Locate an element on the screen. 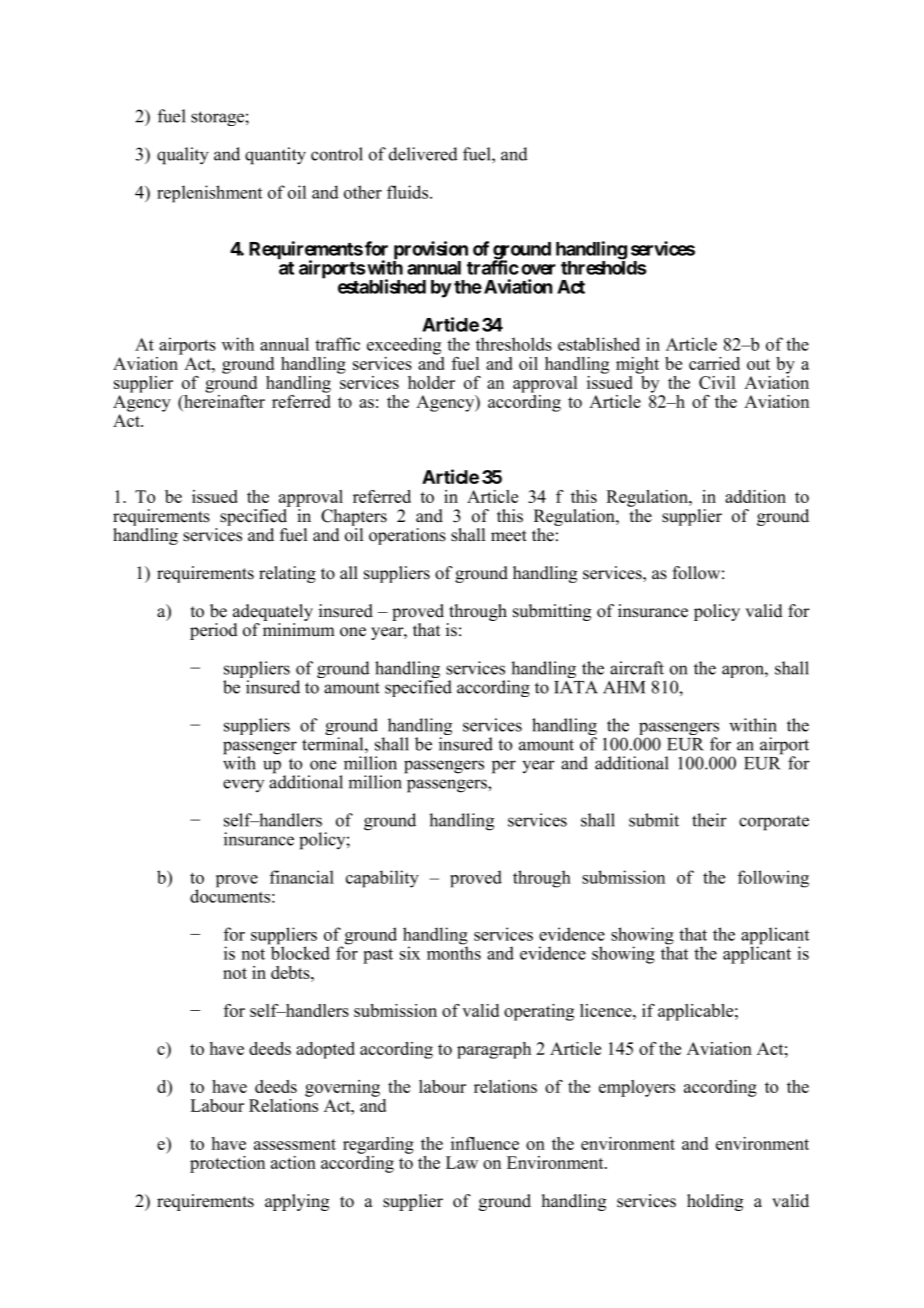 Image resolution: width=924 pixels, height=1308 pixels. Civil is located at coordinates (717, 382).
